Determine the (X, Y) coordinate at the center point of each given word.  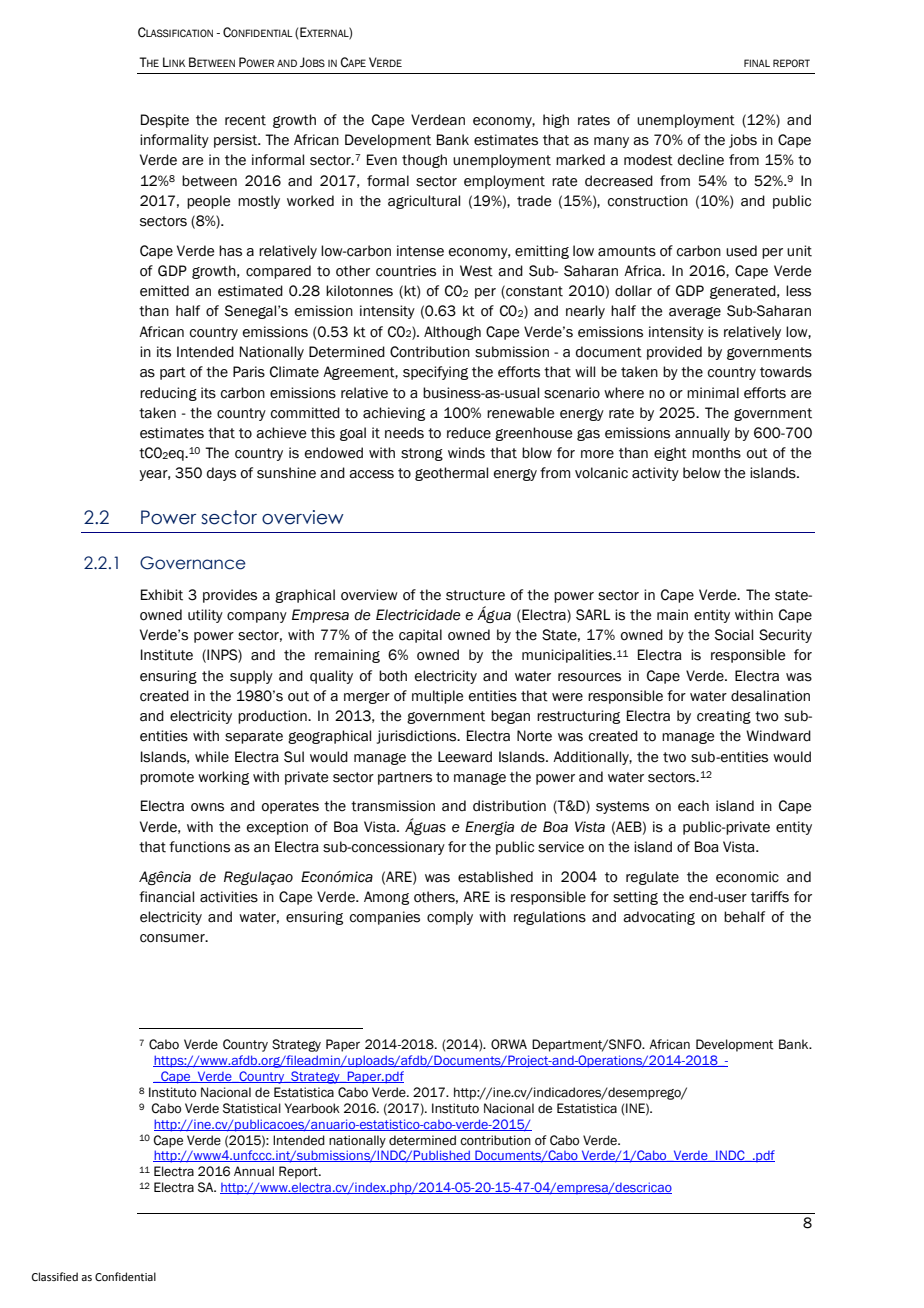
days (221, 474)
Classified (55, 1276)
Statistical (252, 1108)
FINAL (757, 63)
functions (199, 847)
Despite (165, 121)
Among (386, 898)
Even (382, 160)
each (693, 806)
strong (422, 454)
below (702, 473)
